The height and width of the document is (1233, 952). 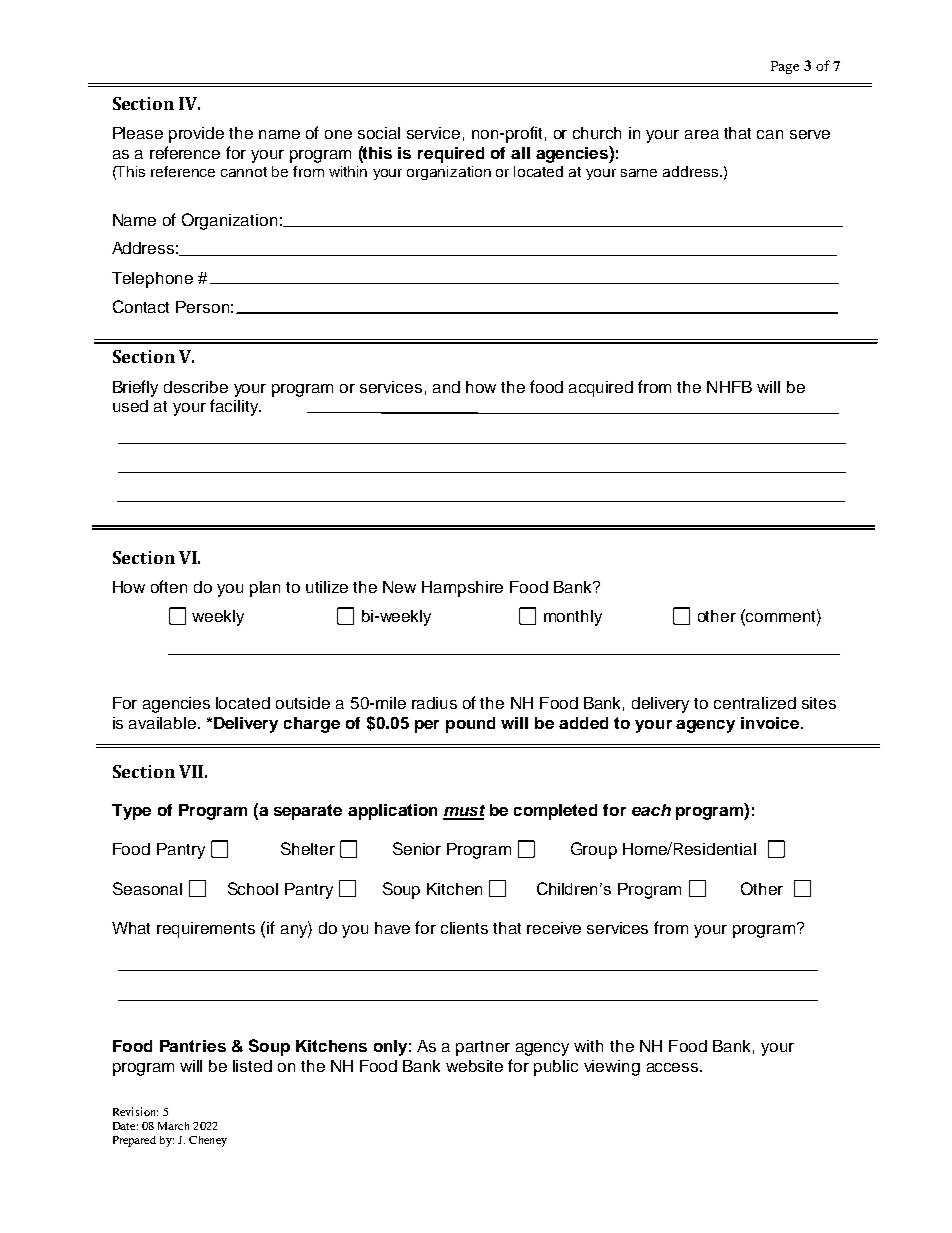 I want to click on centralized, so click(x=755, y=703).
